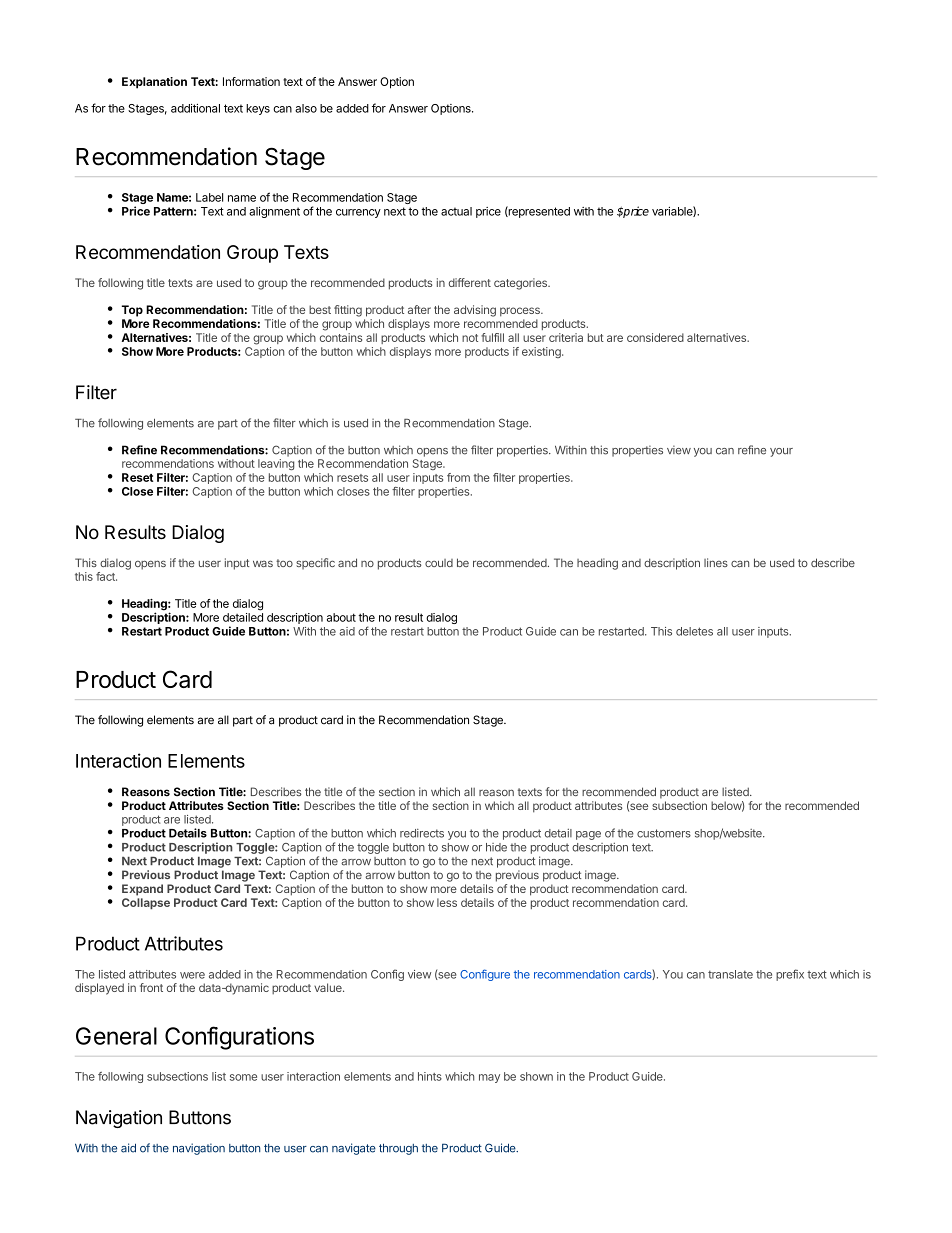 The height and width of the image is (1233, 952). Describe the element at coordinates (655, 337) in the image. I see `considered` at that location.
